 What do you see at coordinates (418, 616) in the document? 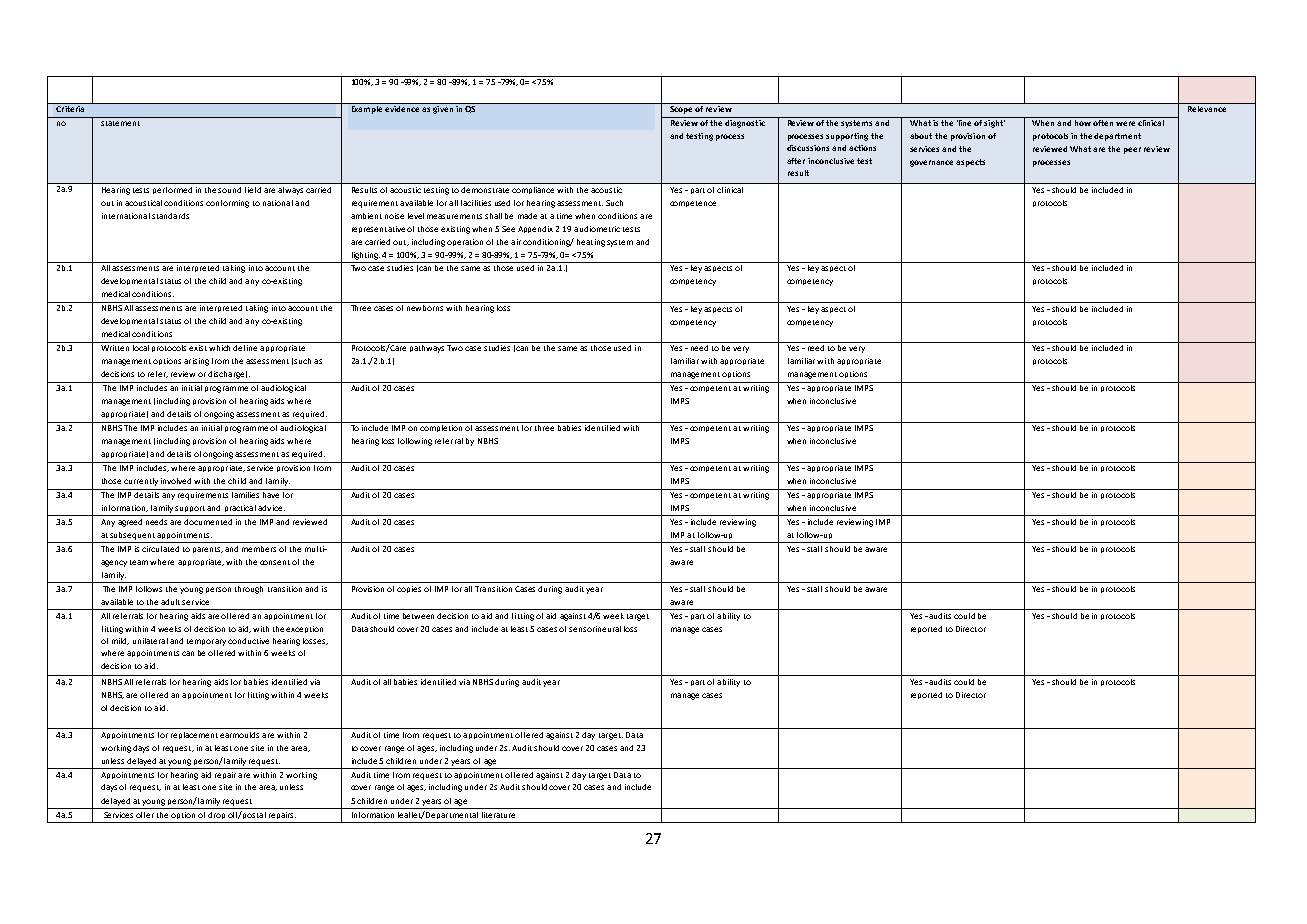
I see `between` at bounding box center [418, 616].
